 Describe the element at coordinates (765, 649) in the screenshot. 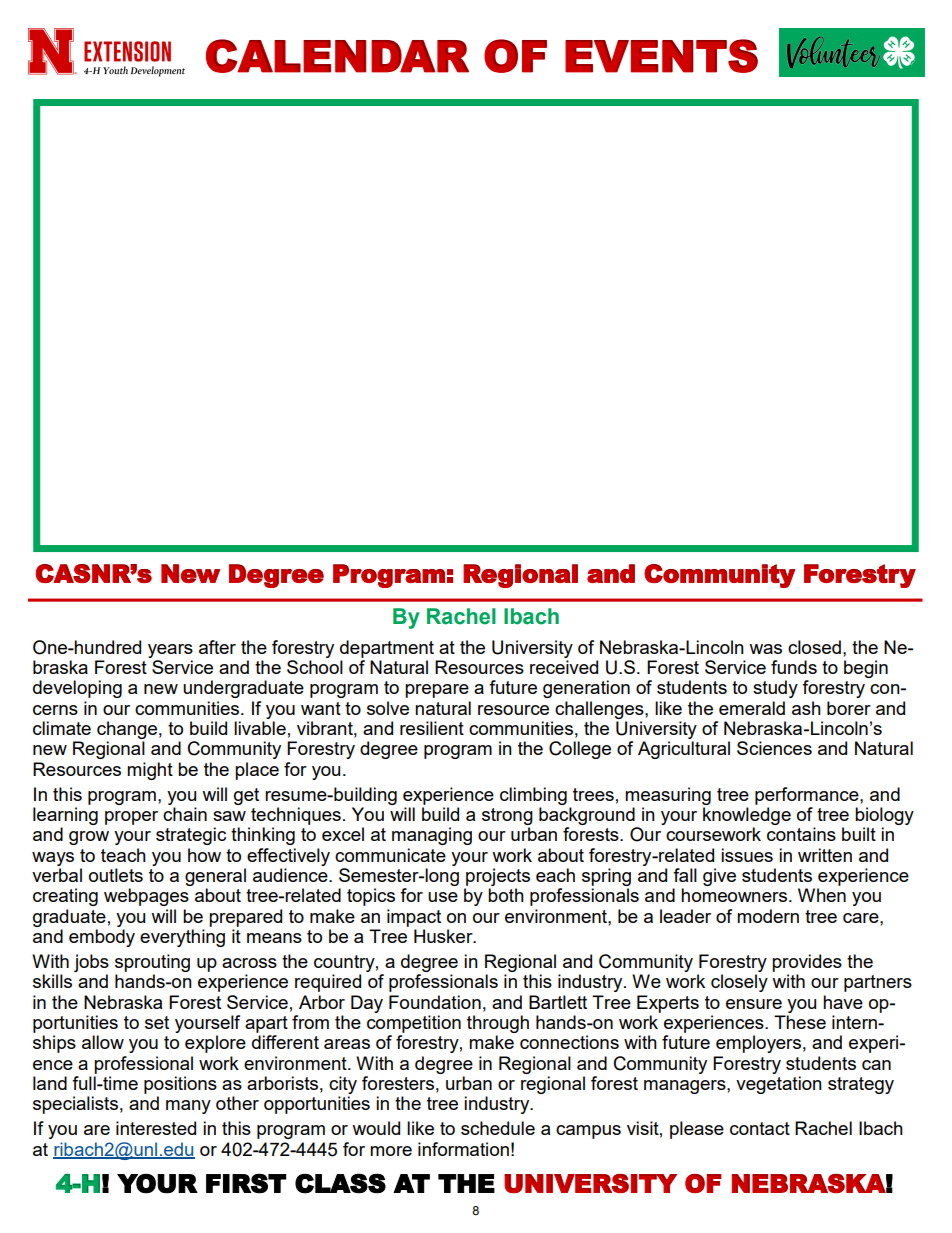

I see `was` at that location.
